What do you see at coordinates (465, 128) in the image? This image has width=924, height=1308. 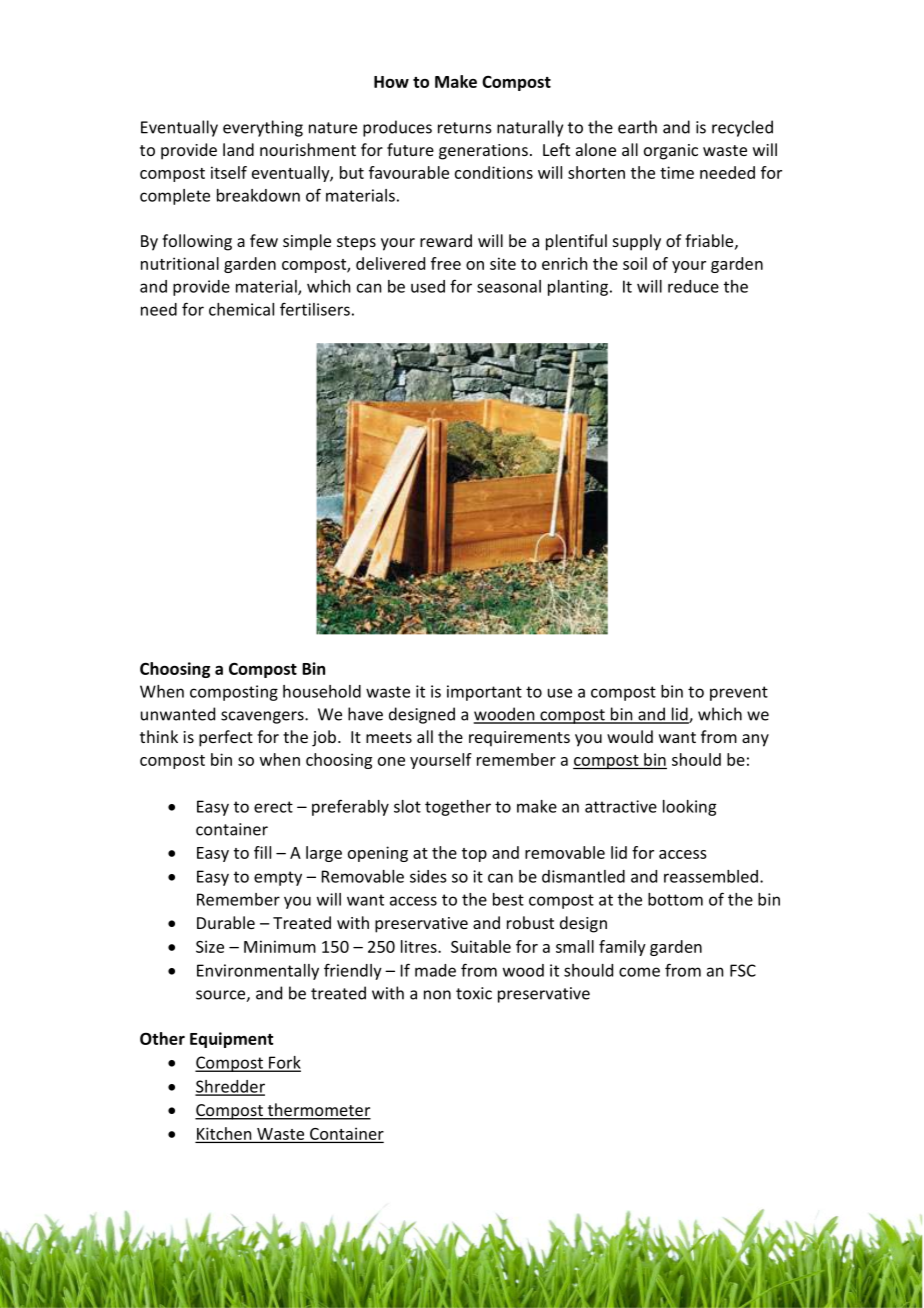 I see `returns` at bounding box center [465, 128].
